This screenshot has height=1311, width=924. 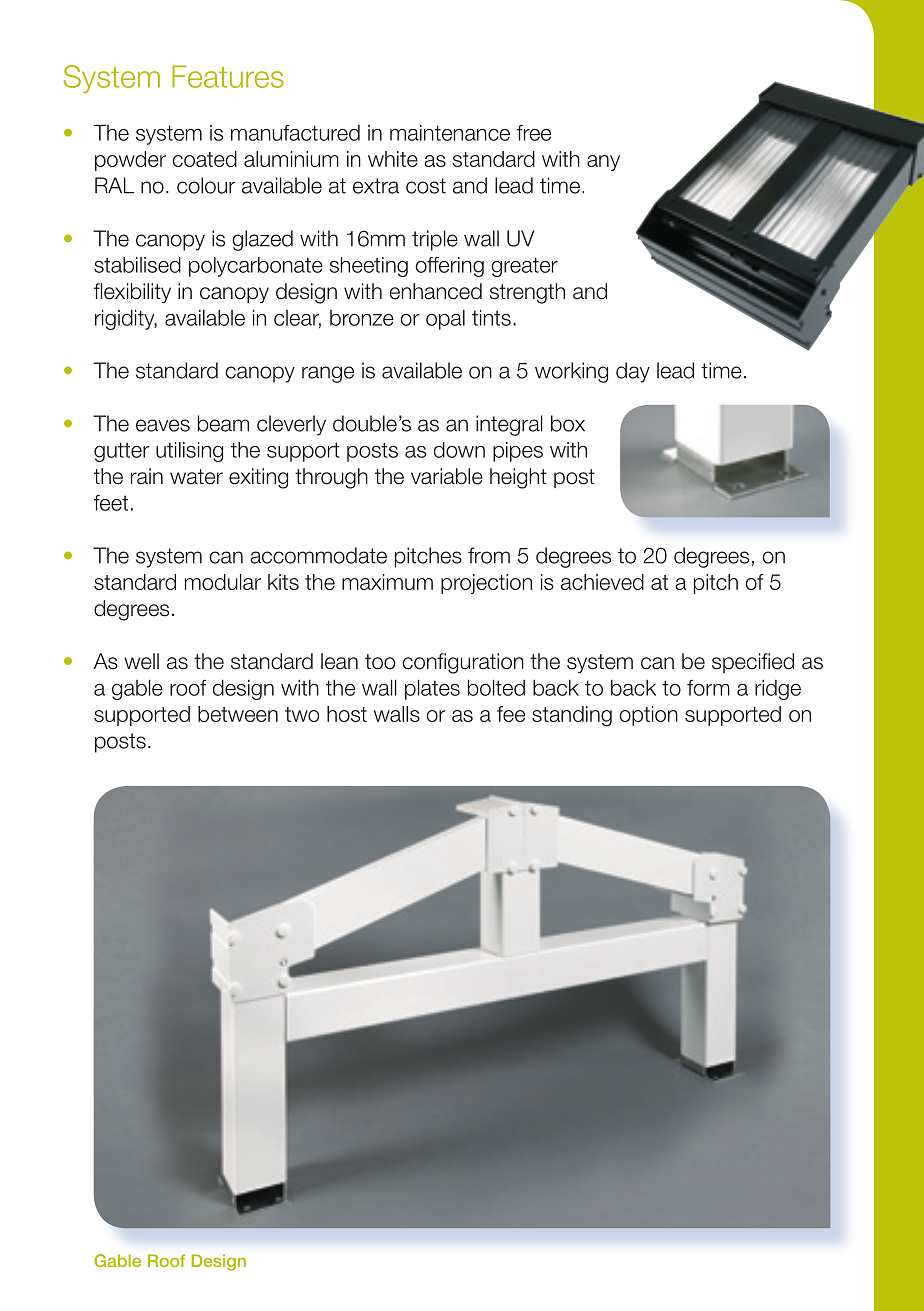 What do you see at coordinates (435, 291) in the screenshot?
I see `enhanced` at bounding box center [435, 291].
